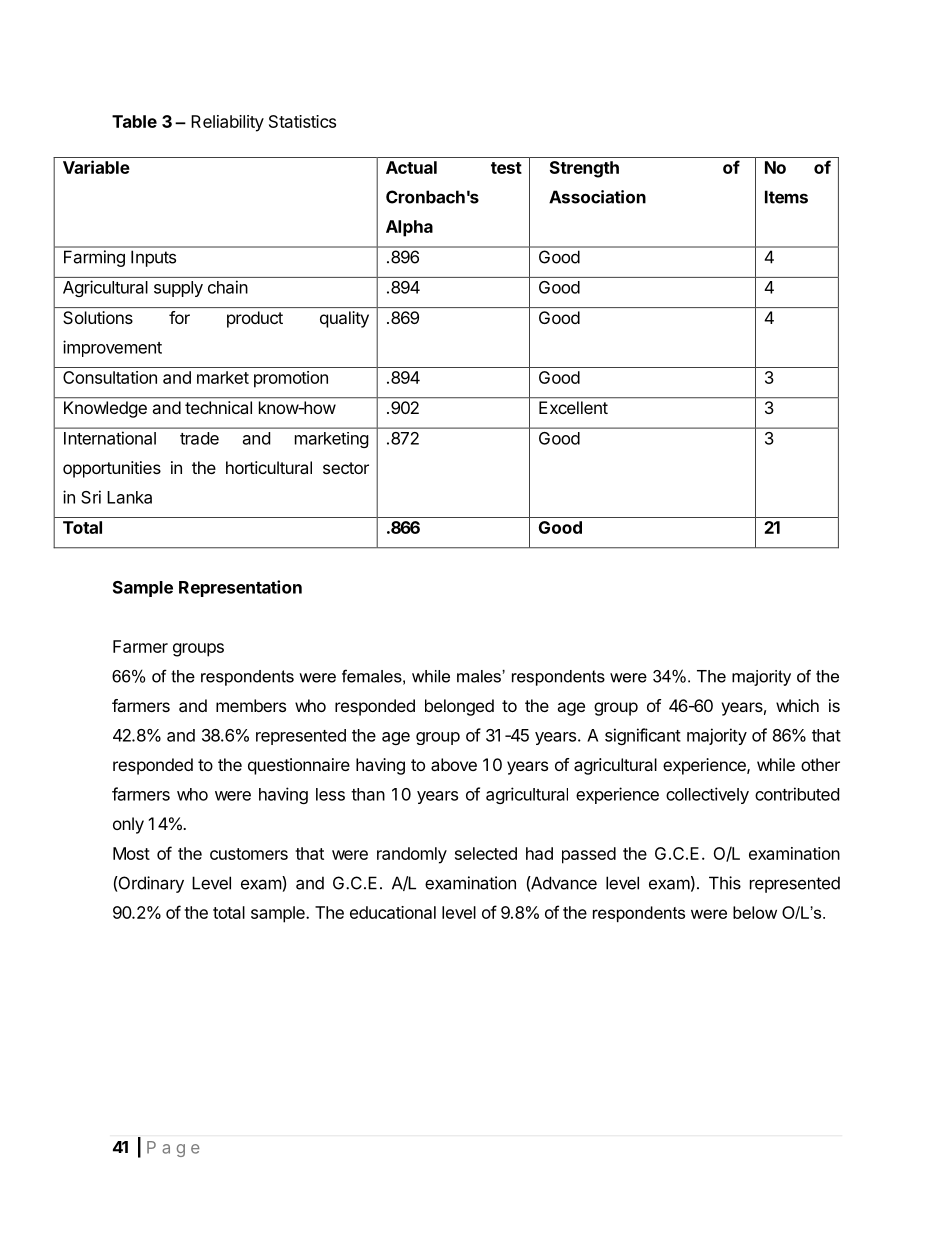  What do you see at coordinates (786, 197) in the screenshot?
I see `Items` at bounding box center [786, 197].
